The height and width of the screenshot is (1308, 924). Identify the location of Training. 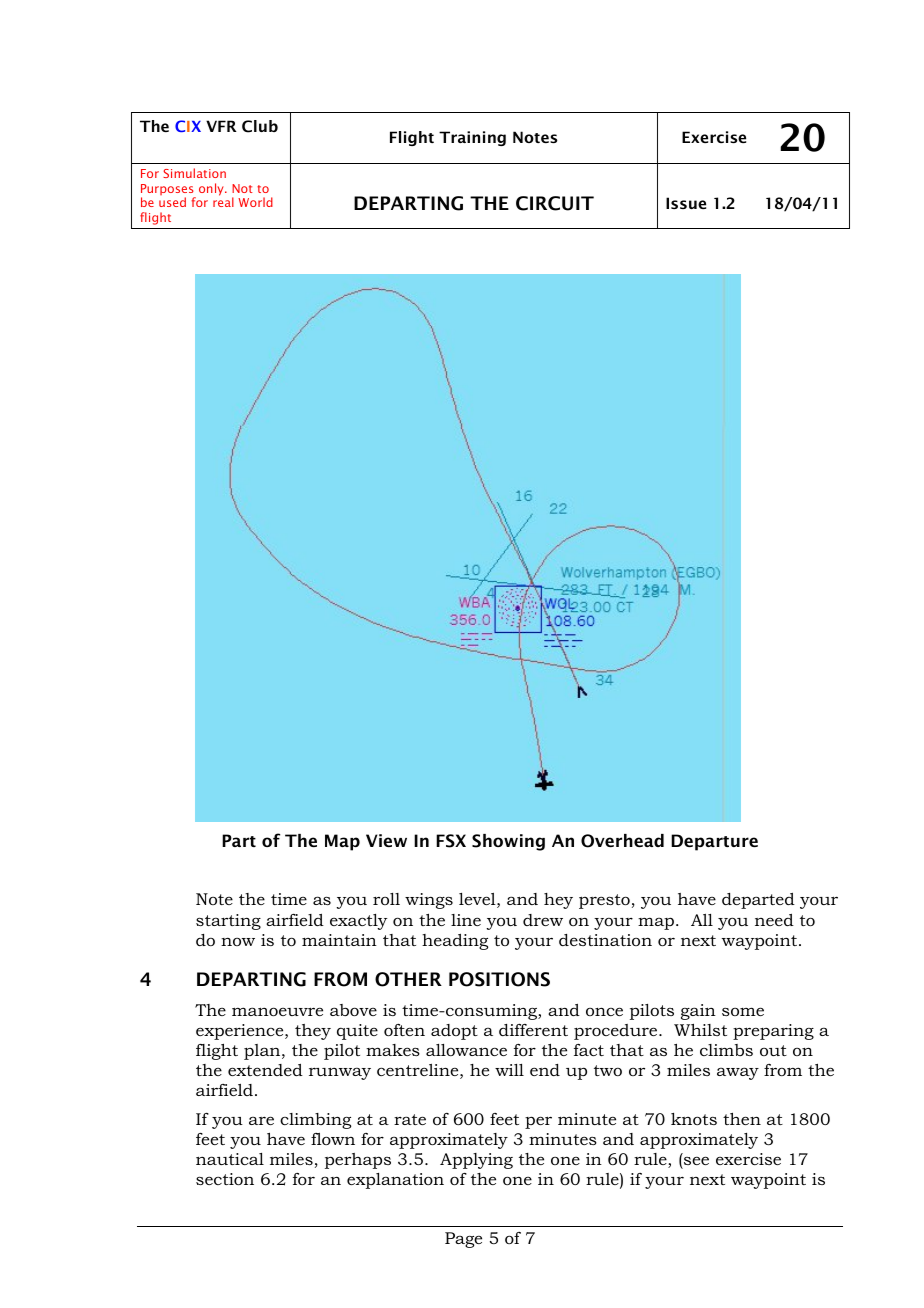
(472, 138).
